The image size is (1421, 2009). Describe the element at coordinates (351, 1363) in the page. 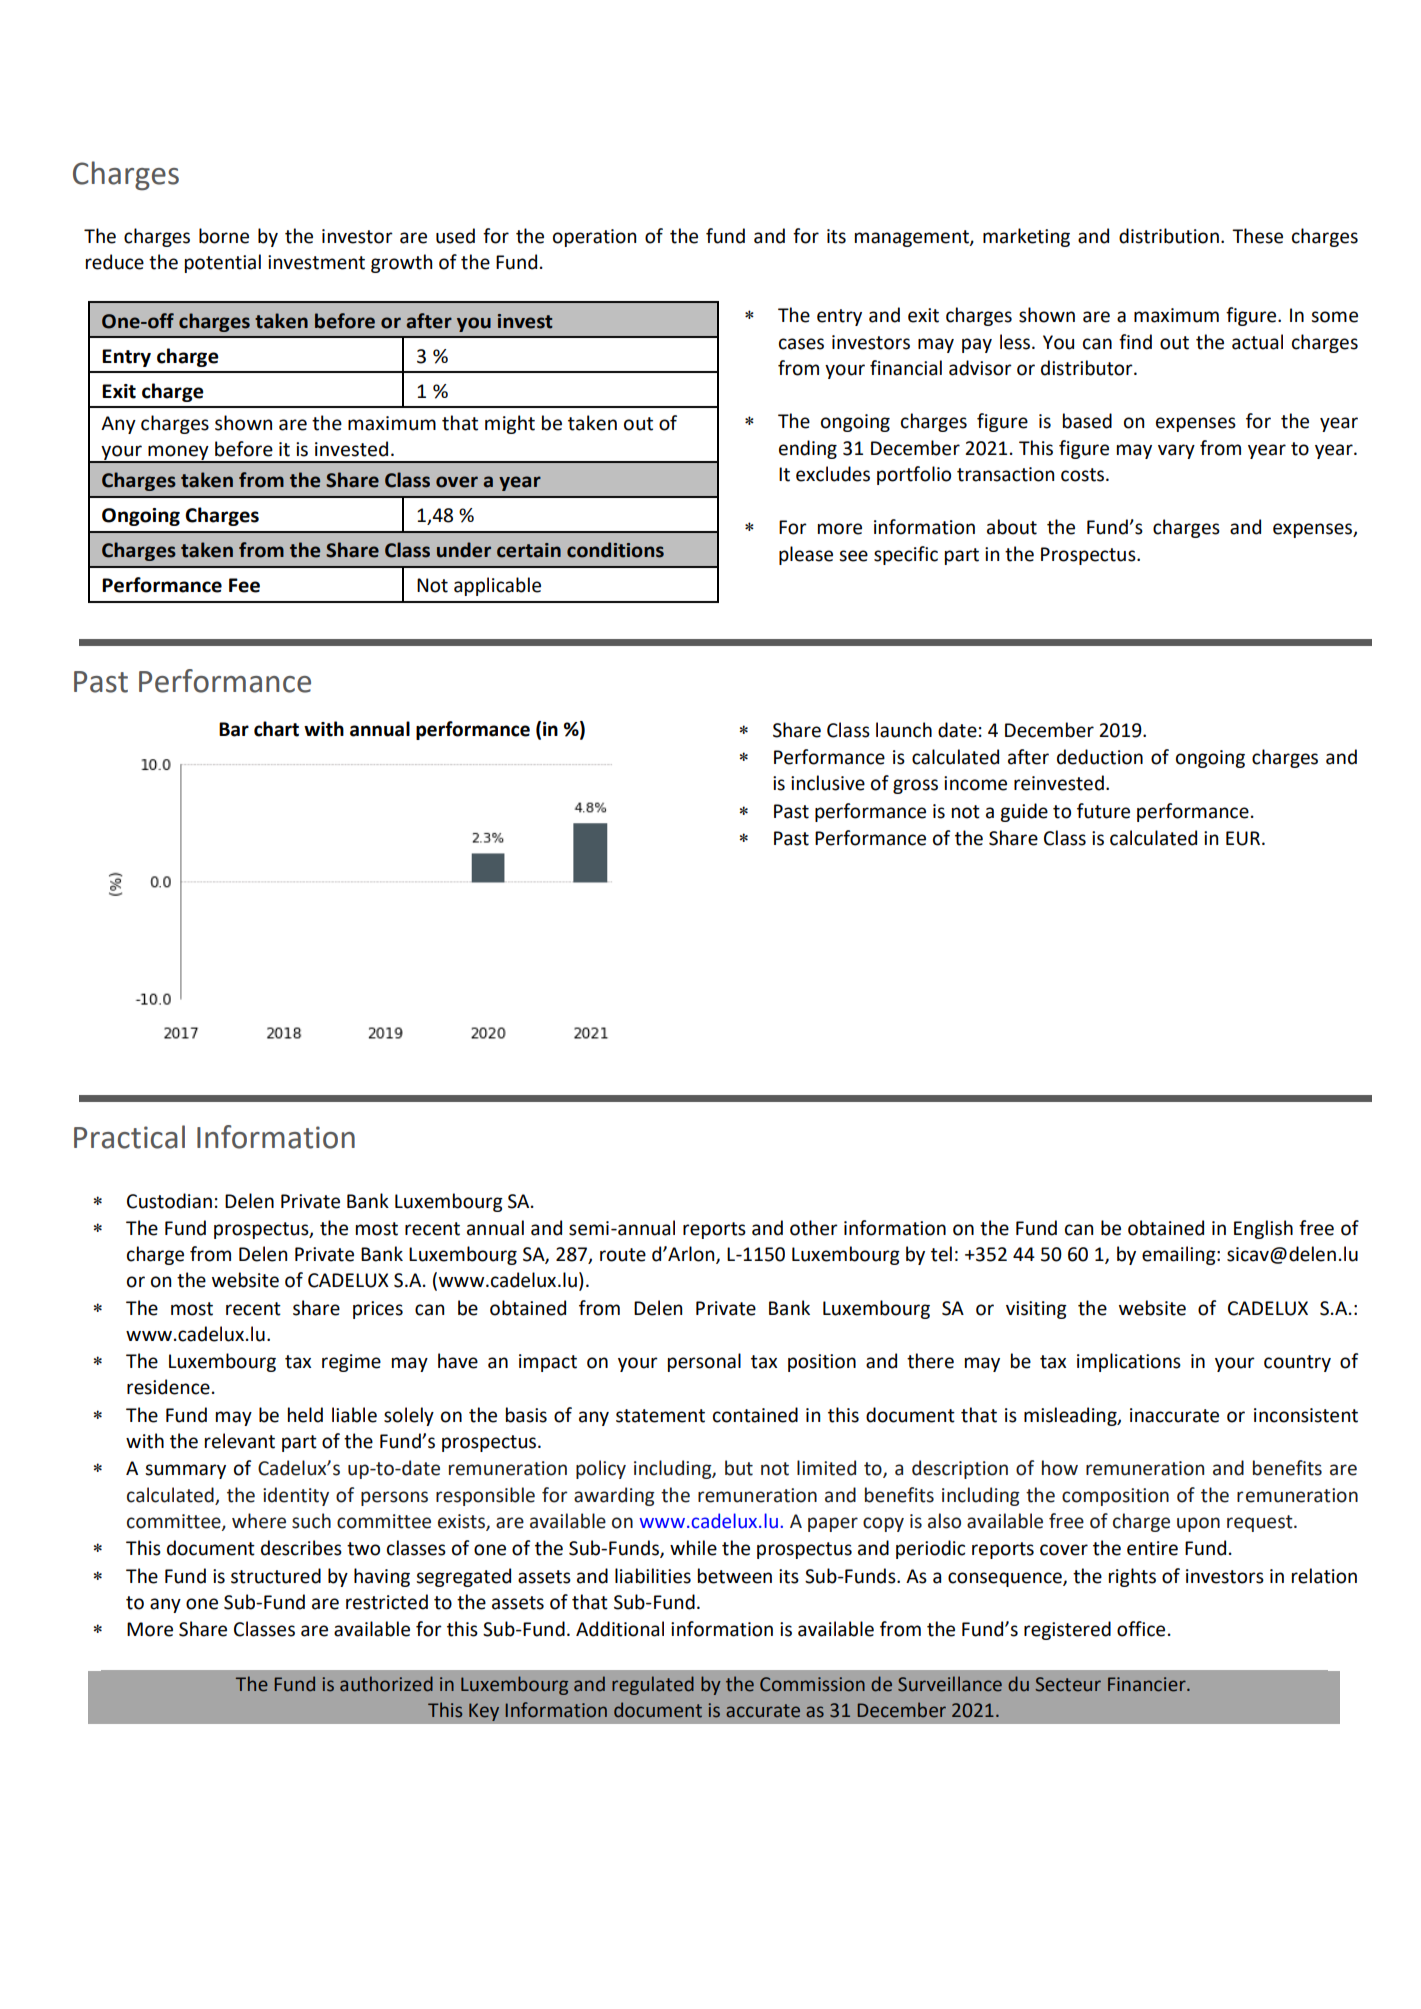

I see `regime` at that location.
